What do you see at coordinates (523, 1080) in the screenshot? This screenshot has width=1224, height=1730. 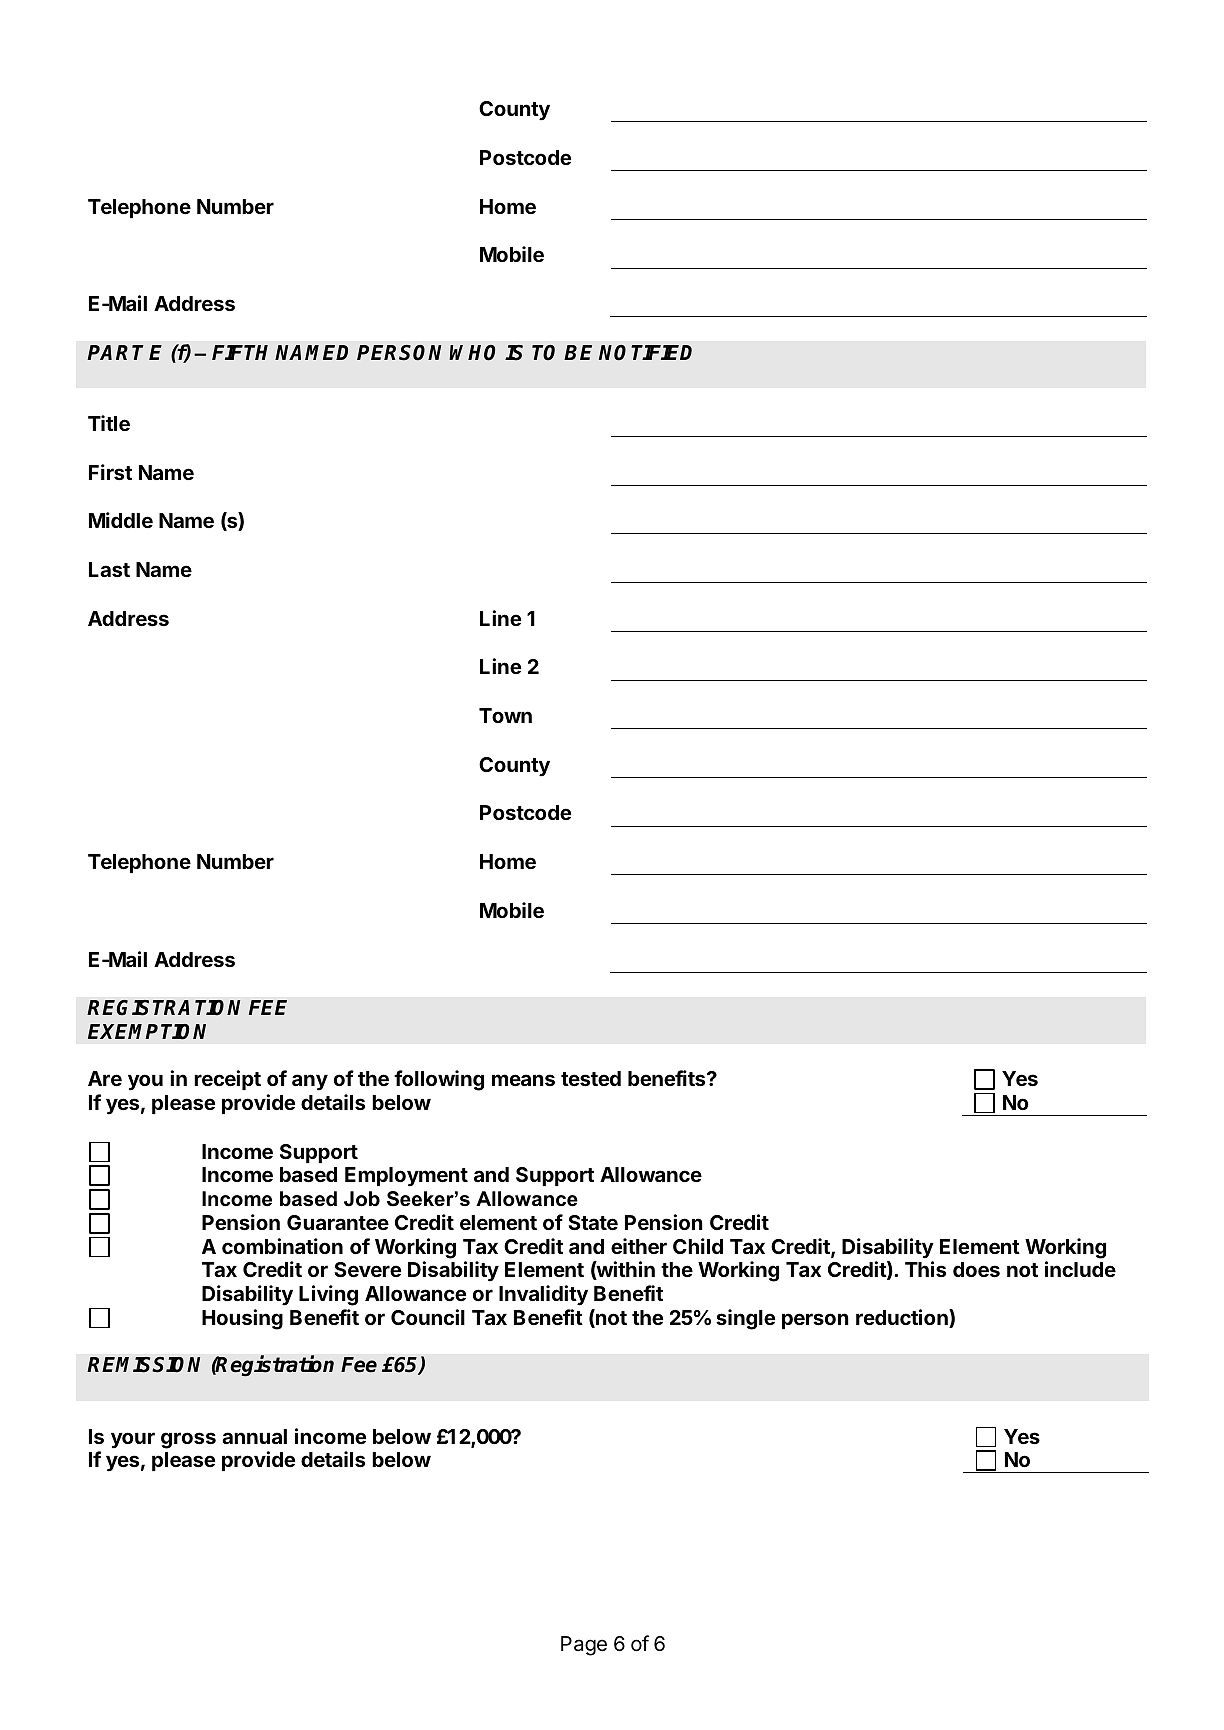 I see `means` at bounding box center [523, 1080].
